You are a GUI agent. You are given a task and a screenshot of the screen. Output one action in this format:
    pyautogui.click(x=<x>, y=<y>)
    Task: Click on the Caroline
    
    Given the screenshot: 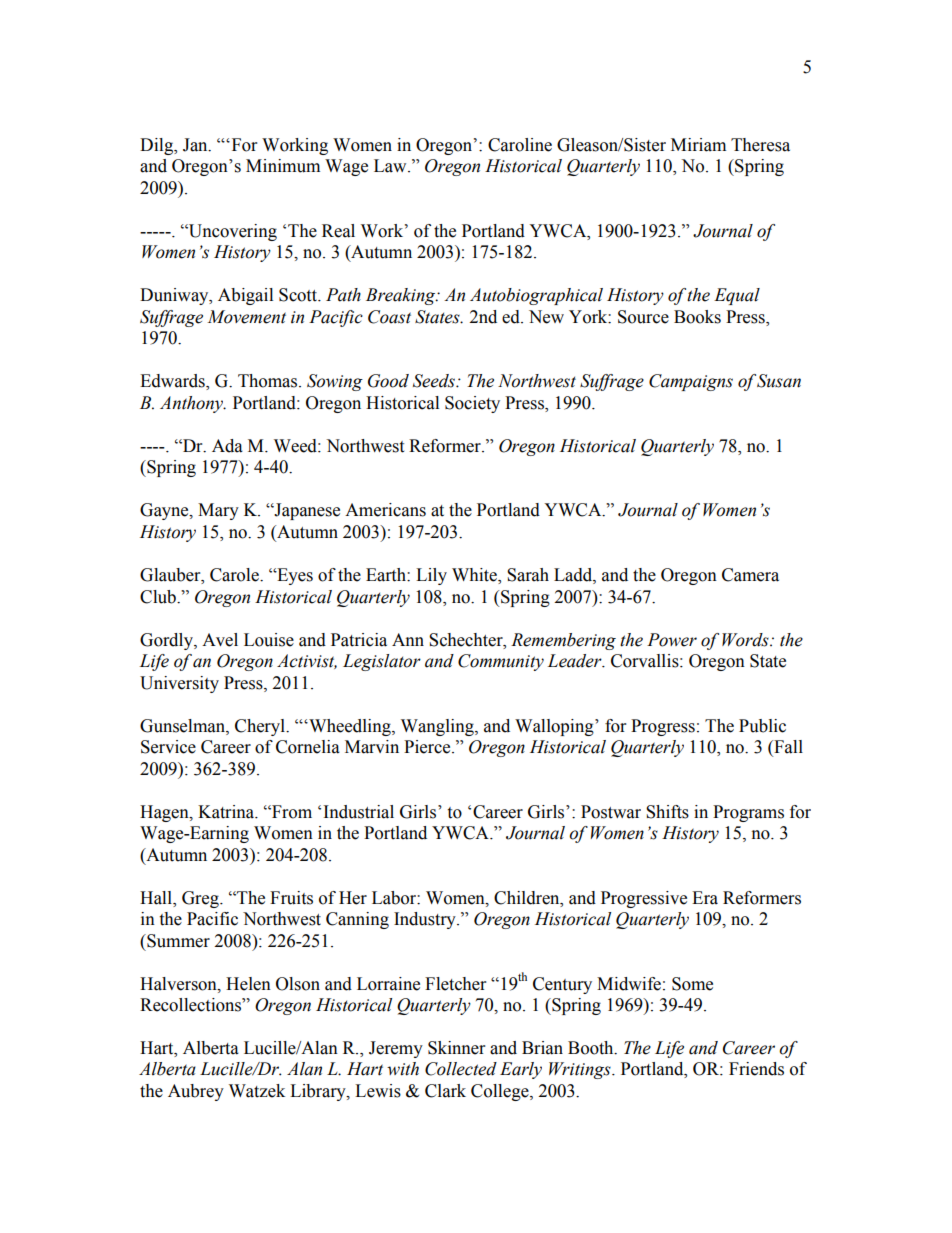 What is the action you would take?
    pyautogui.click(x=520, y=145)
